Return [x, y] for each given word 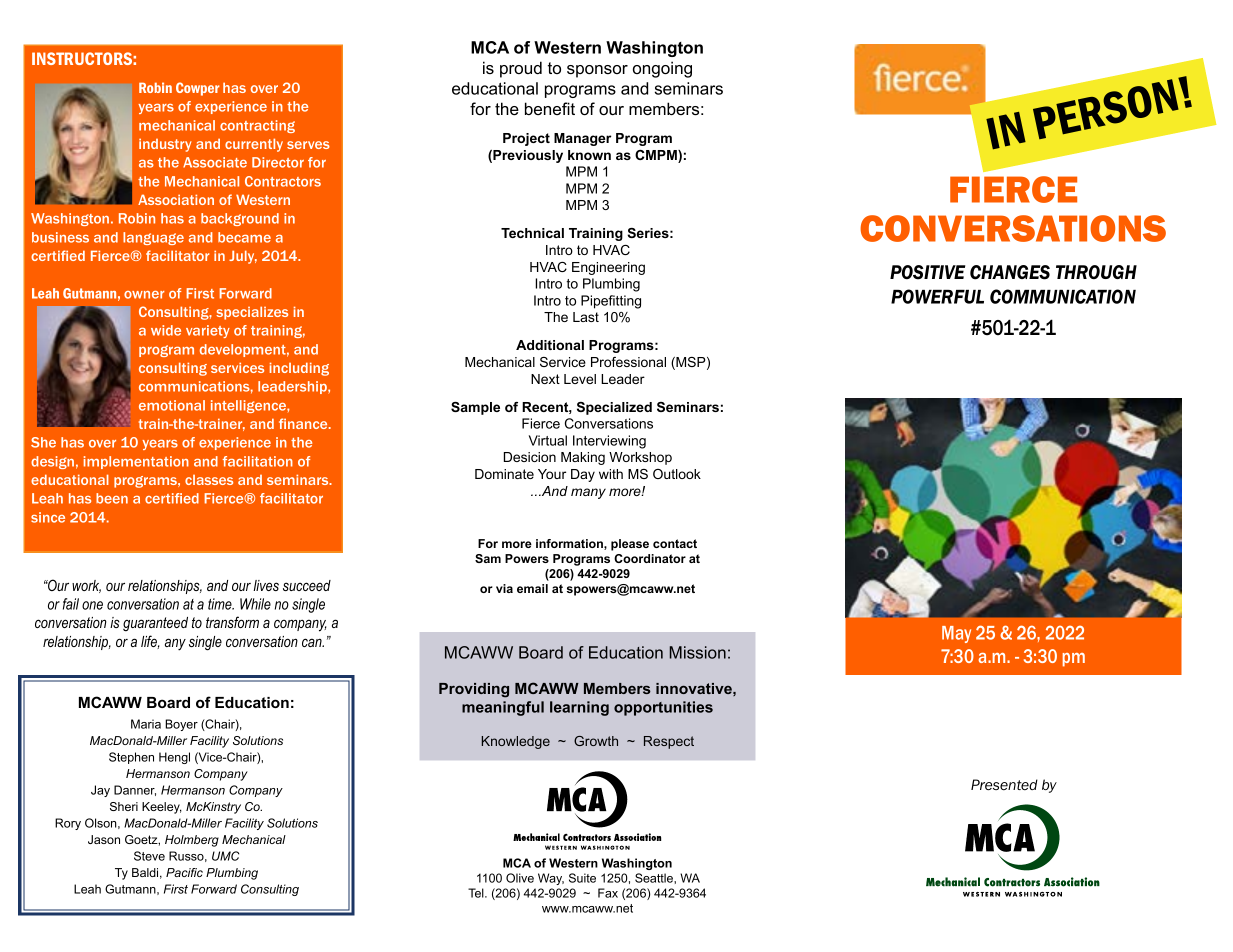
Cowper [198, 89]
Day [583, 475]
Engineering [608, 268]
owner [144, 295]
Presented [1004, 785]
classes [209, 480]
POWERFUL [937, 296]
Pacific [184, 872]
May [956, 634]
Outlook [677, 474]
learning [579, 708]
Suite [582, 878]
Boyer [181, 725]
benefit [550, 108]
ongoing [662, 69]
